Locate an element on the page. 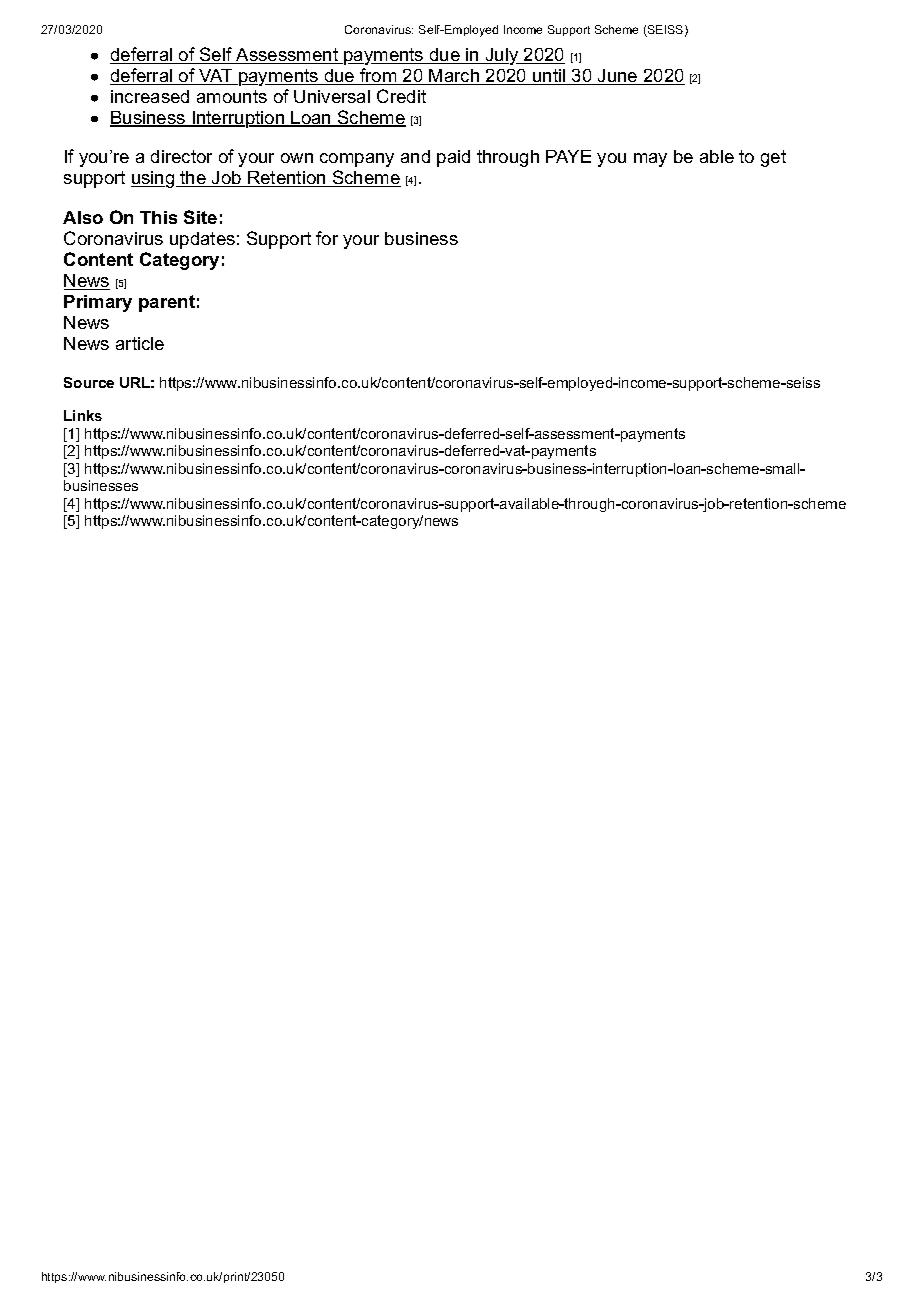 Image resolution: width=924 pixels, height=1308 pixels. March is located at coordinates (455, 77).
